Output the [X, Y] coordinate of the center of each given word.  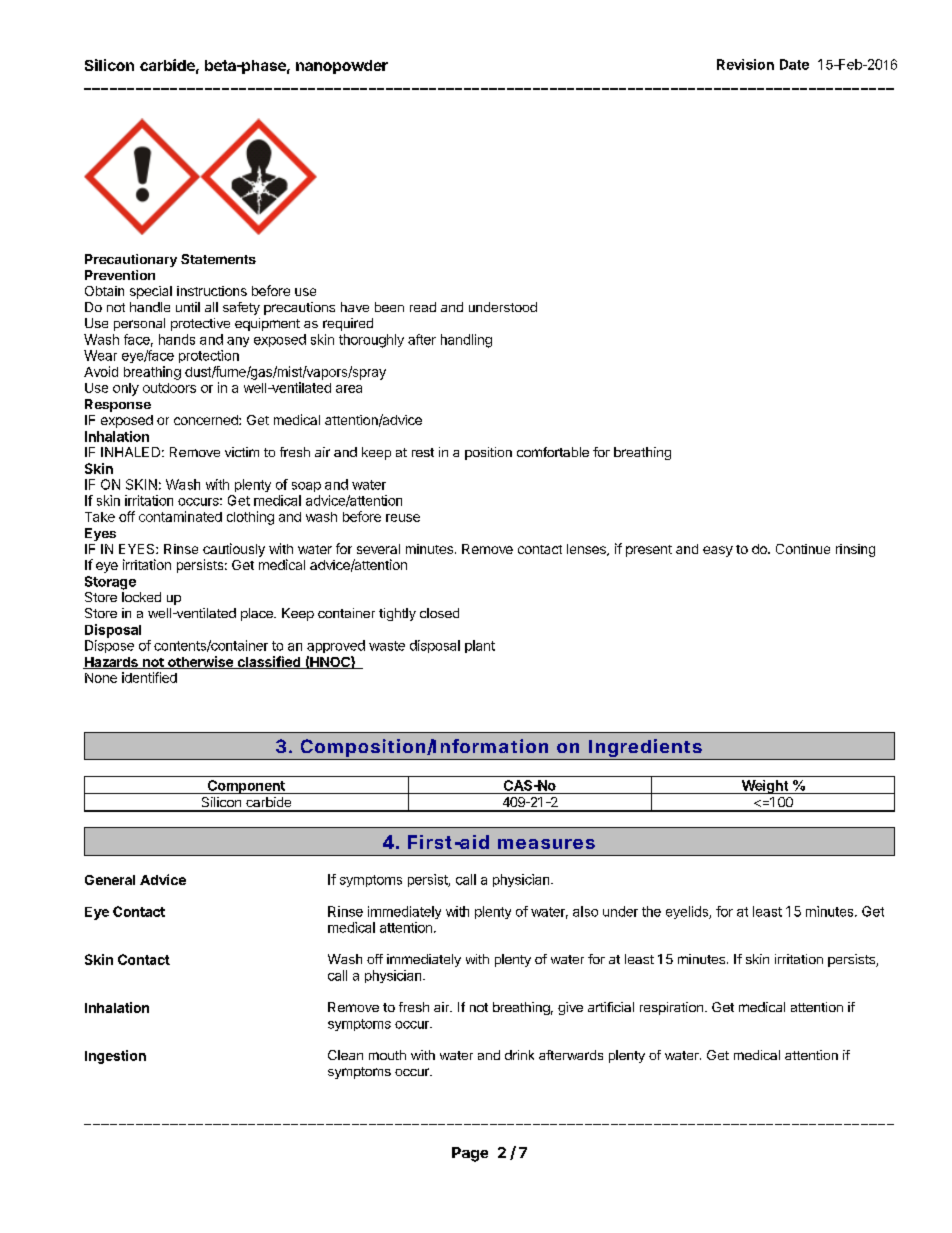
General [110, 880]
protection [209, 356]
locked [141, 597]
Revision [745, 64]
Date [794, 64]
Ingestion [115, 1057]
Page [470, 1154]
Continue [803, 549]
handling [466, 341]
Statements [218, 259]
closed [439, 613]
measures [546, 844]
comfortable [553, 452]
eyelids [688, 912]
